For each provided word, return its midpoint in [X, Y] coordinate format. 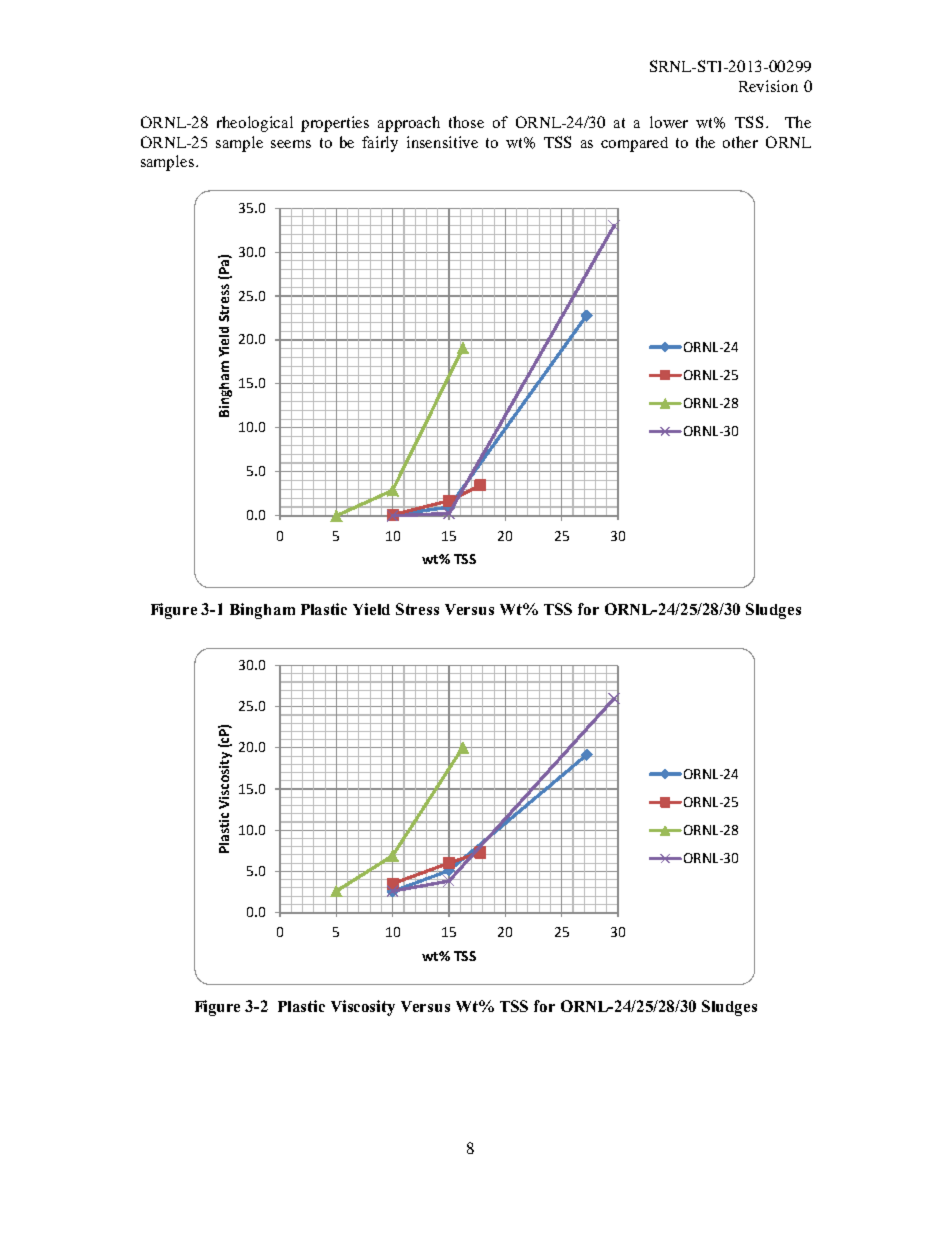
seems [291, 144]
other [740, 142]
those [466, 122]
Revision [768, 86]
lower [669, 122]
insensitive [442, 142]
